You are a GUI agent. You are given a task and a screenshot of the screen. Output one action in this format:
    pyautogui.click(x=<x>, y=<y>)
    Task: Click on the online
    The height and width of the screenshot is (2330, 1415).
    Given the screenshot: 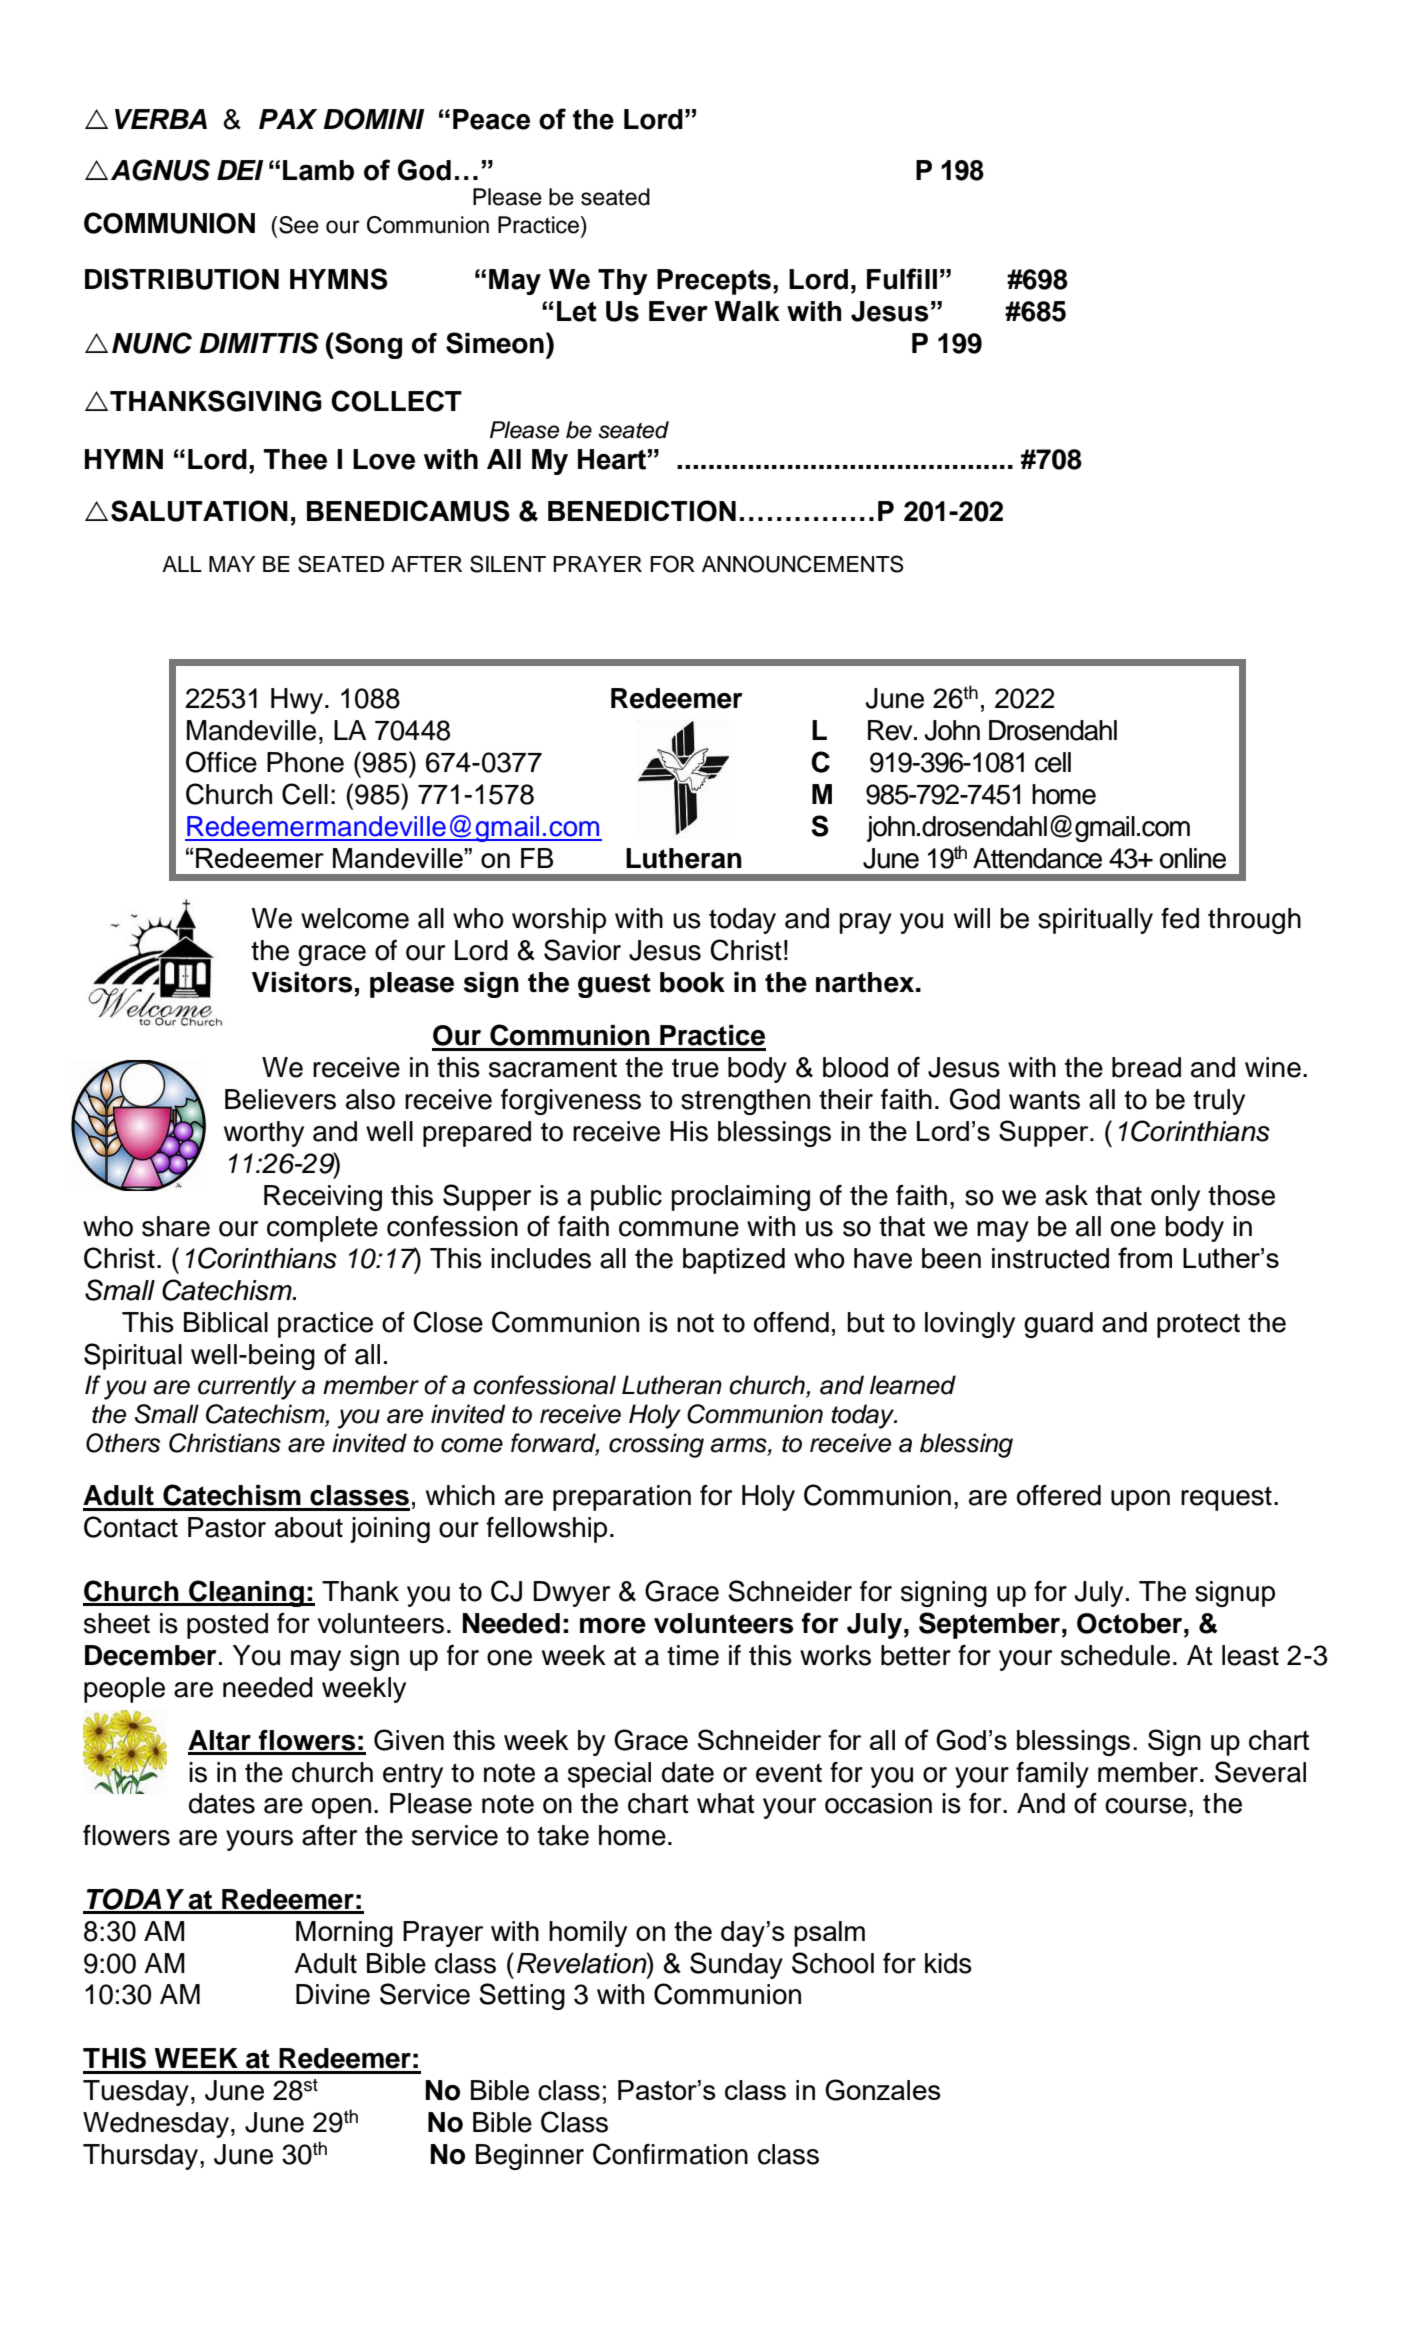 What is the action you would take?
    pyautogui.click(x=1193, y=858)
